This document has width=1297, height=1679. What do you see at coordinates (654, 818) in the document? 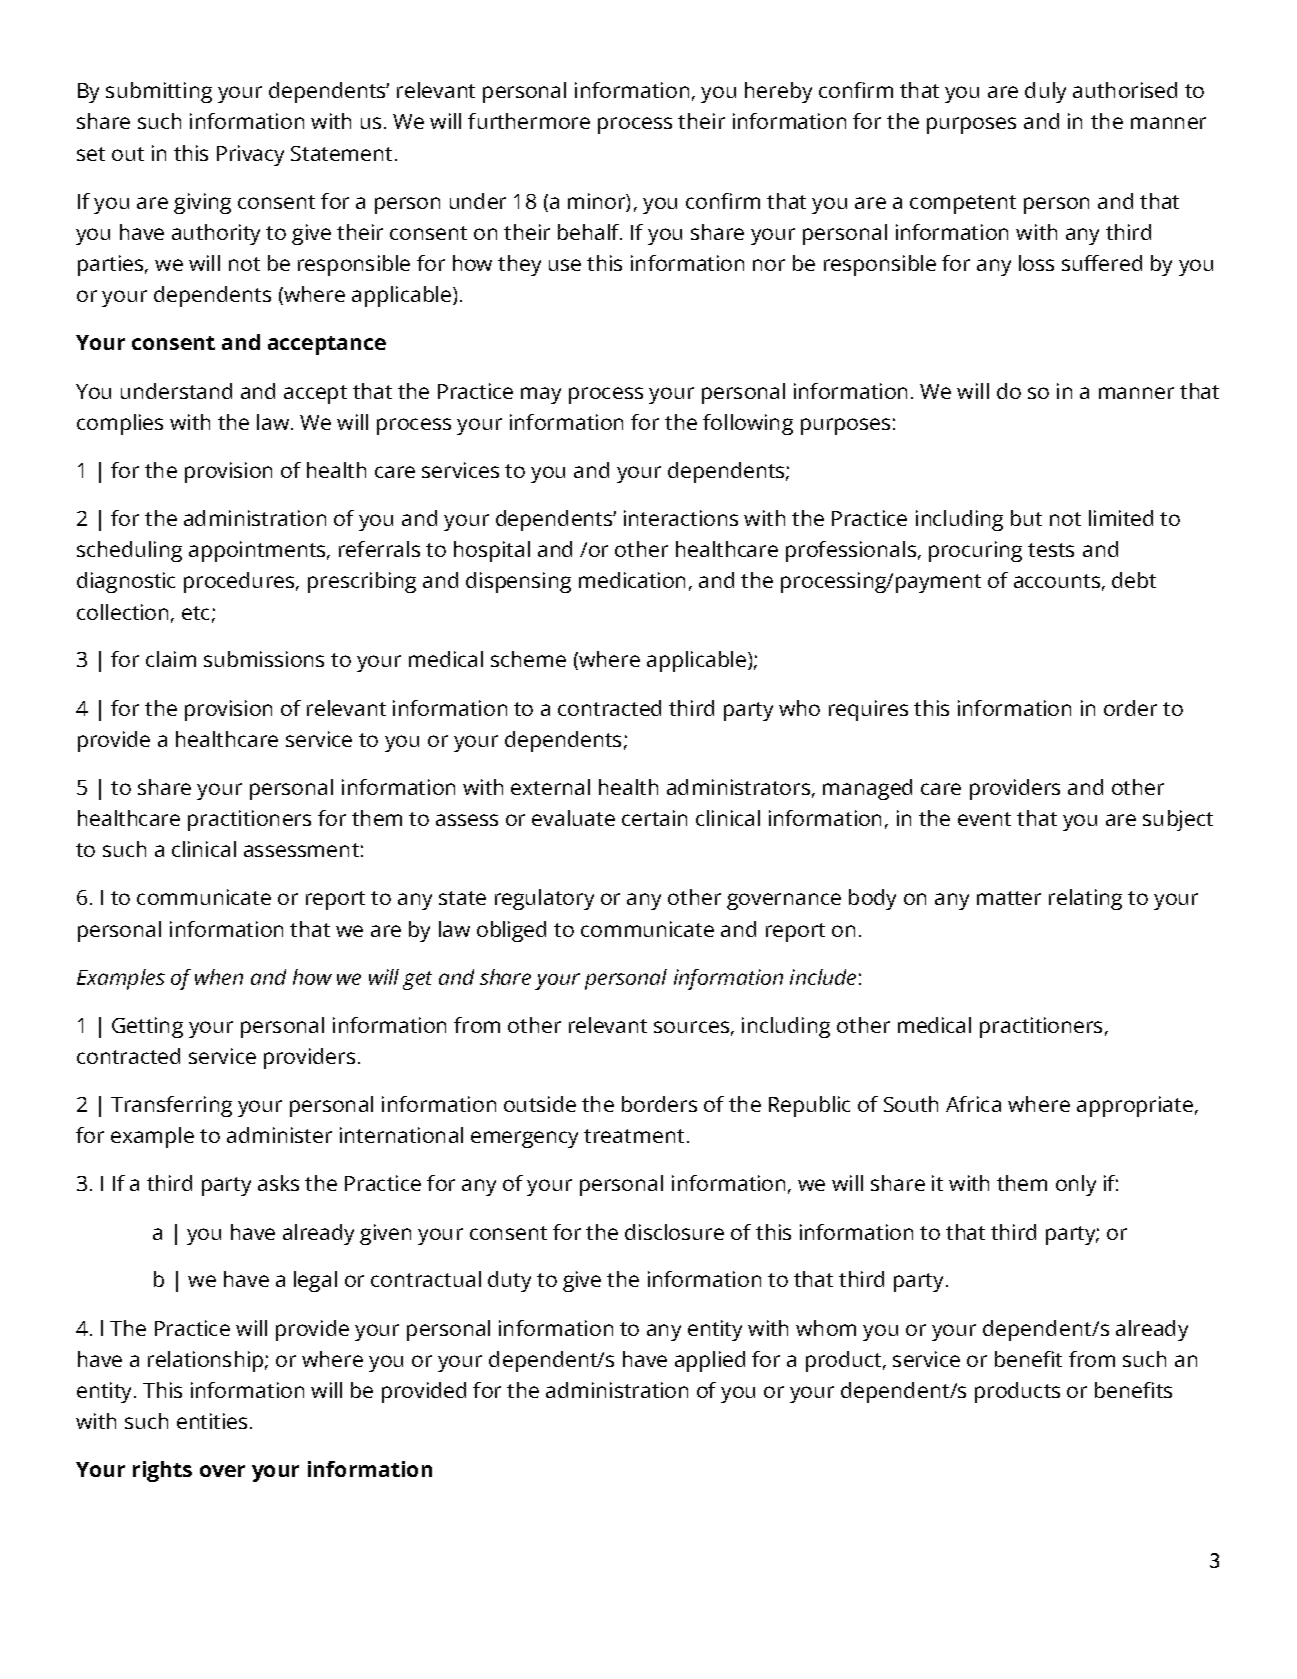
I see `certain` at bounding box center [654, 818].
